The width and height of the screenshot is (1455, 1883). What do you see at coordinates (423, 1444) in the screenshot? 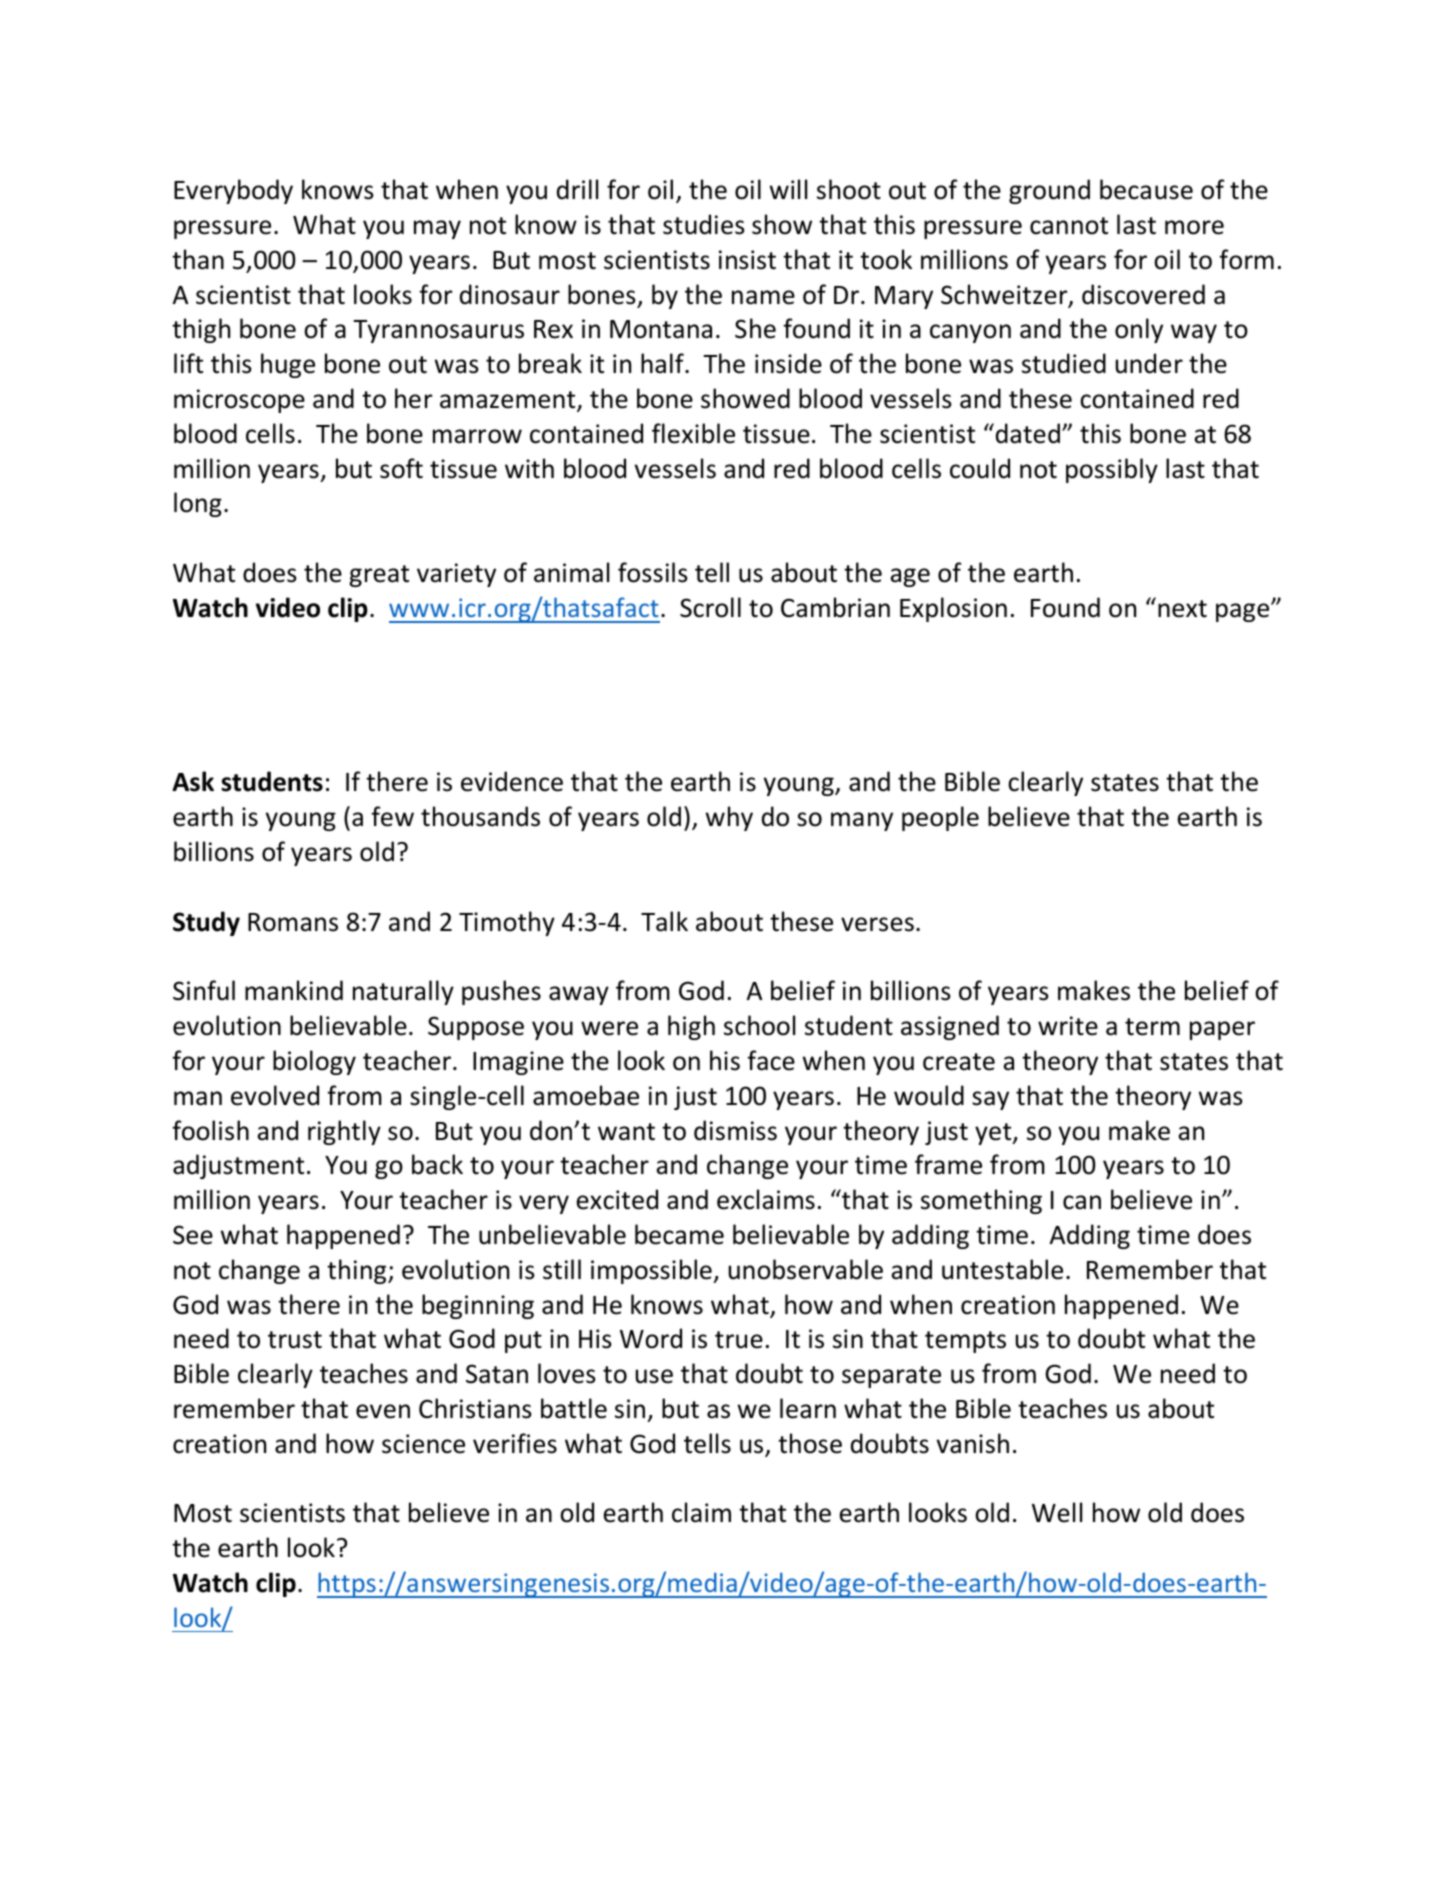
I see `science` at bounding box center [423, 1444].
